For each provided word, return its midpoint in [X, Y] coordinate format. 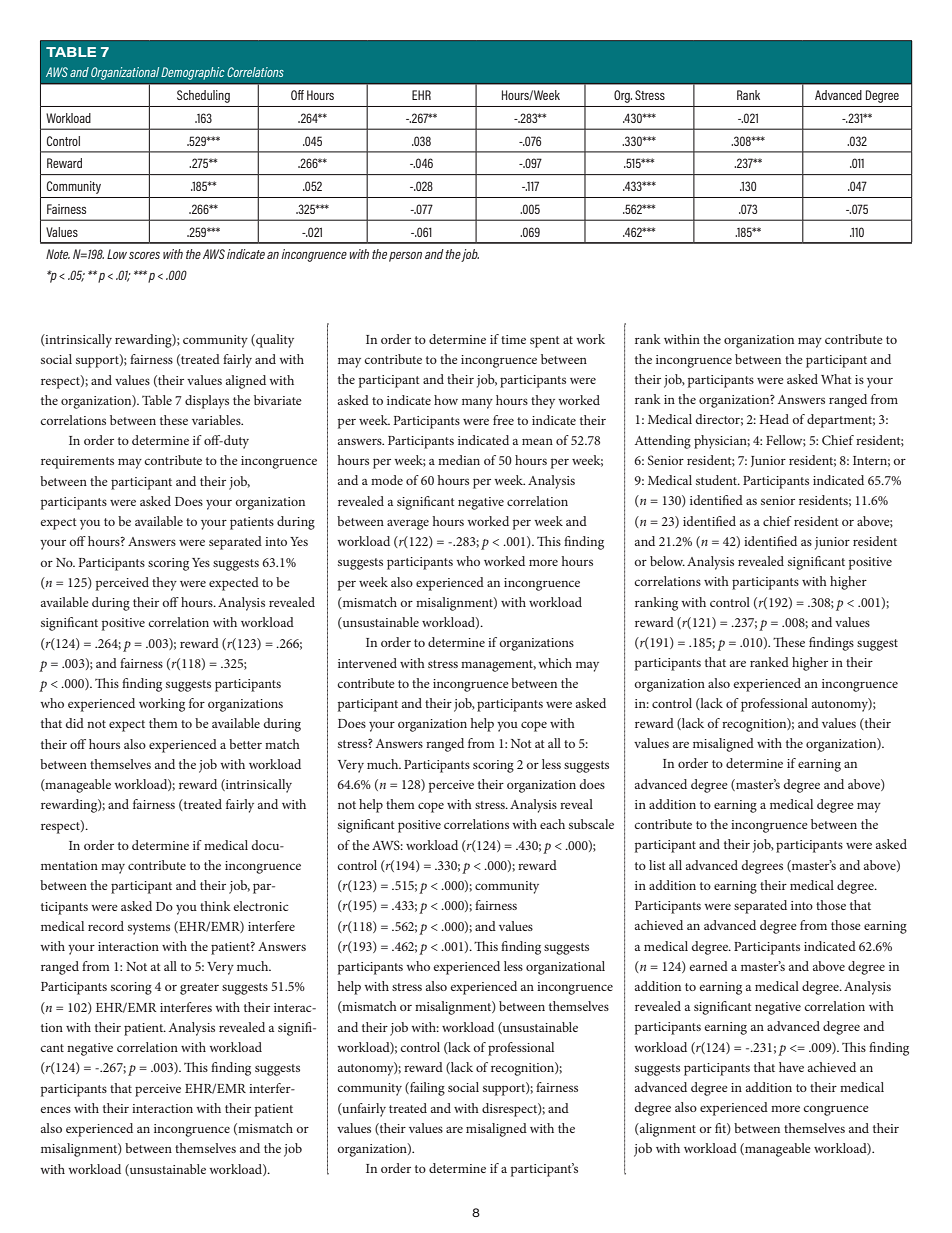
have [791, 1067]
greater [199, 989]
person [405, 257]
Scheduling [203, 96]
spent [545, 342]
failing [426, 1089]
